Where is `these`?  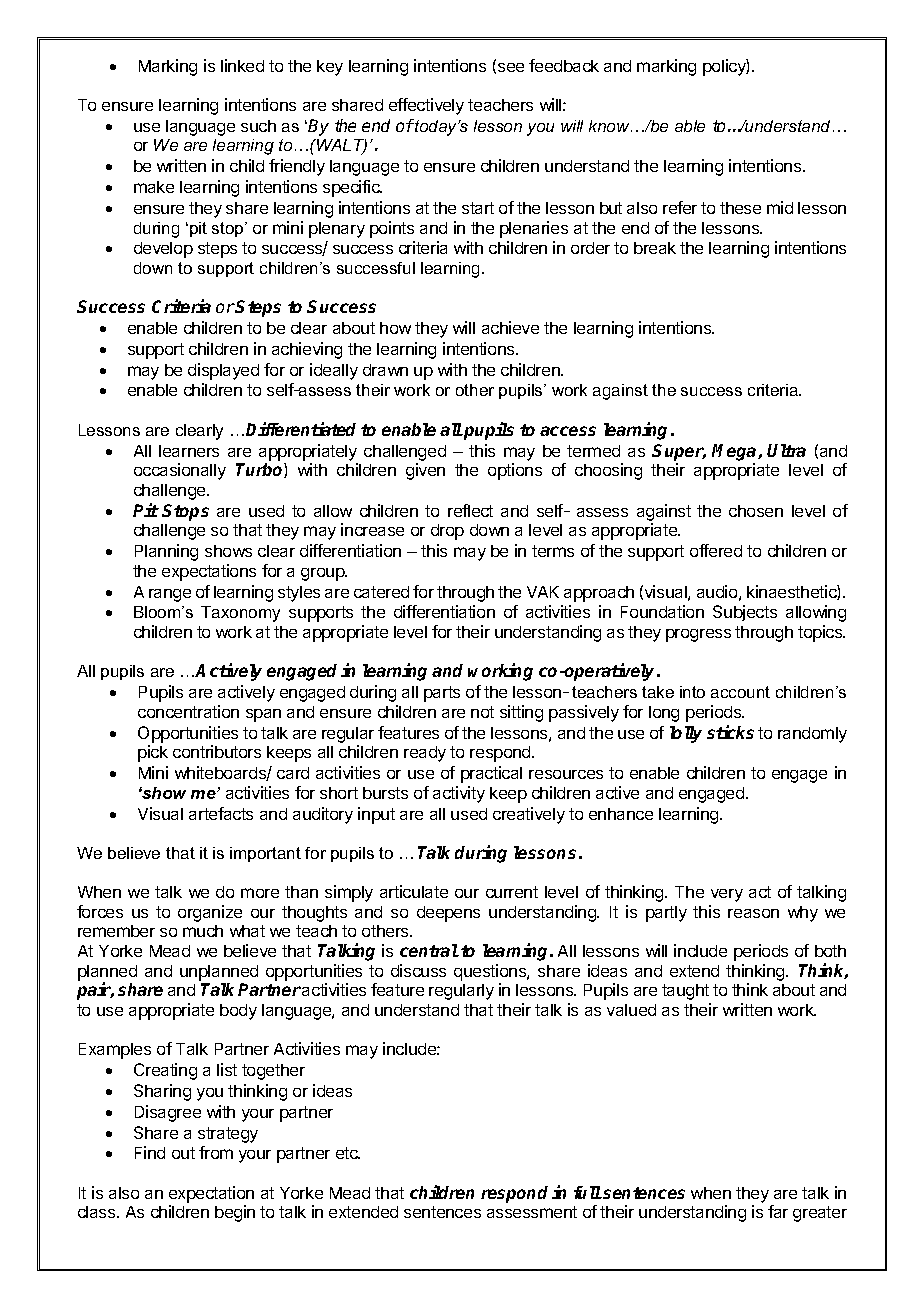
these is located at coordinates (740, 208).
